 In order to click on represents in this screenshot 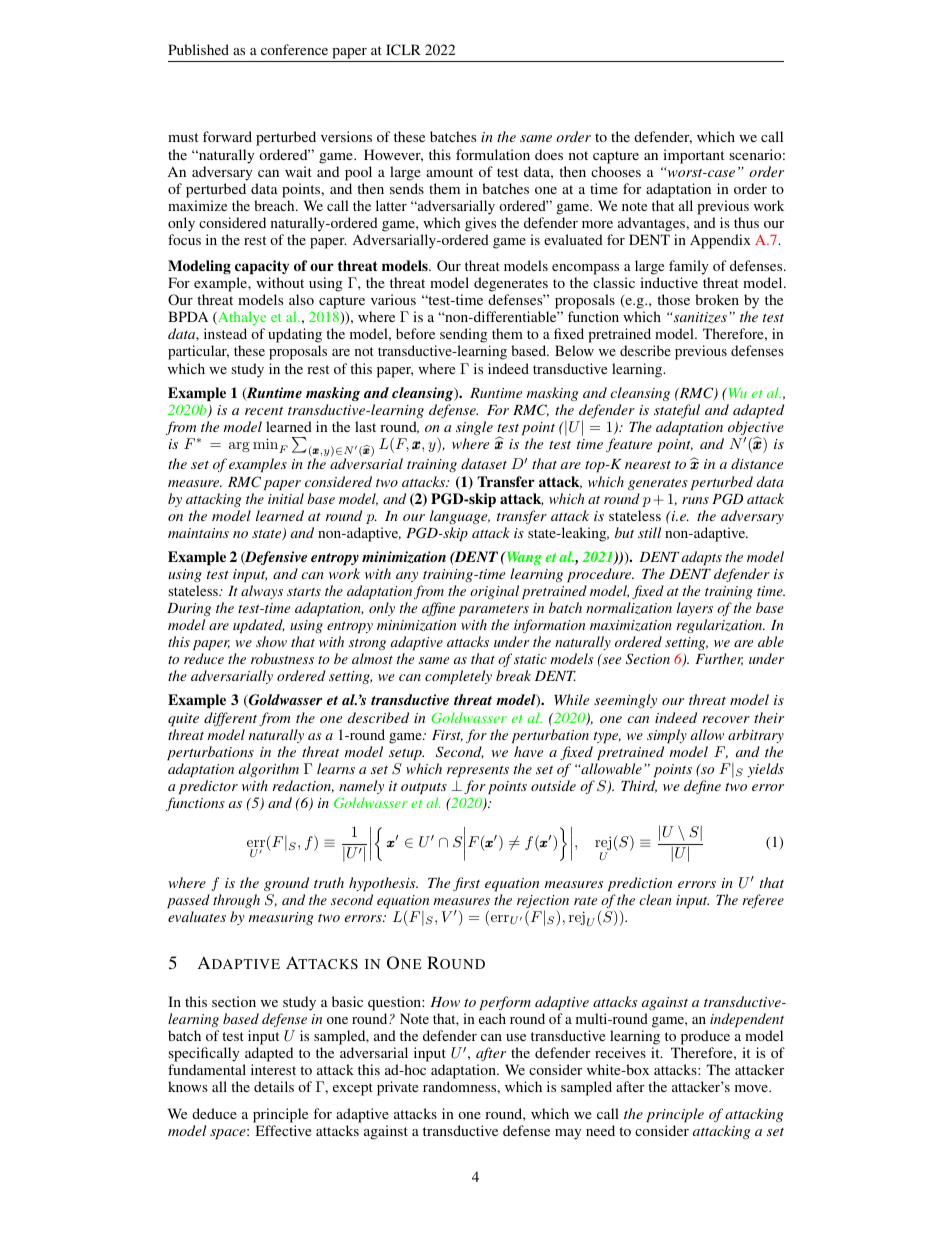, I will do `click(478, 771)`.
